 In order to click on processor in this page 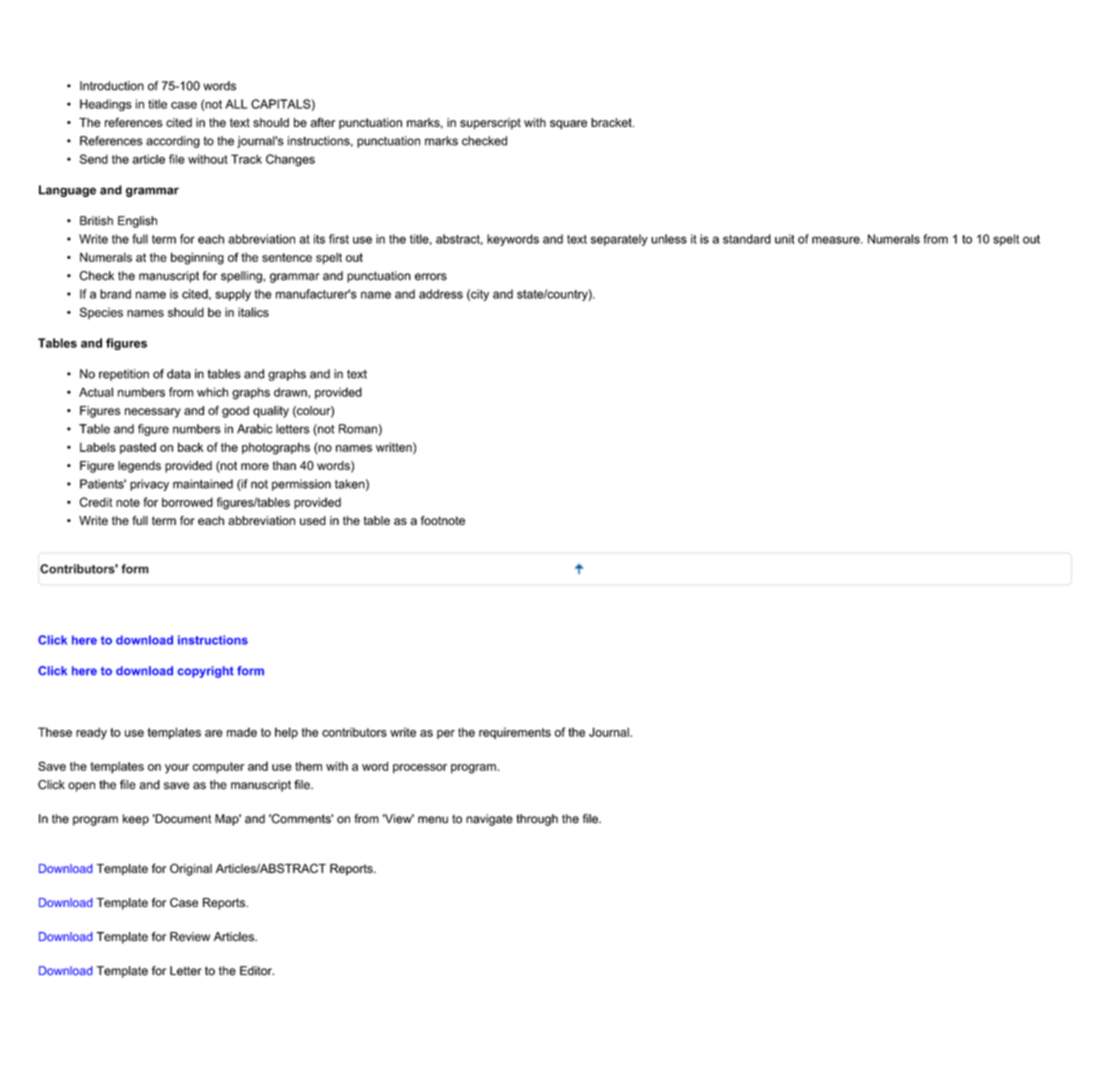, I will do `click(420, 769)`.
